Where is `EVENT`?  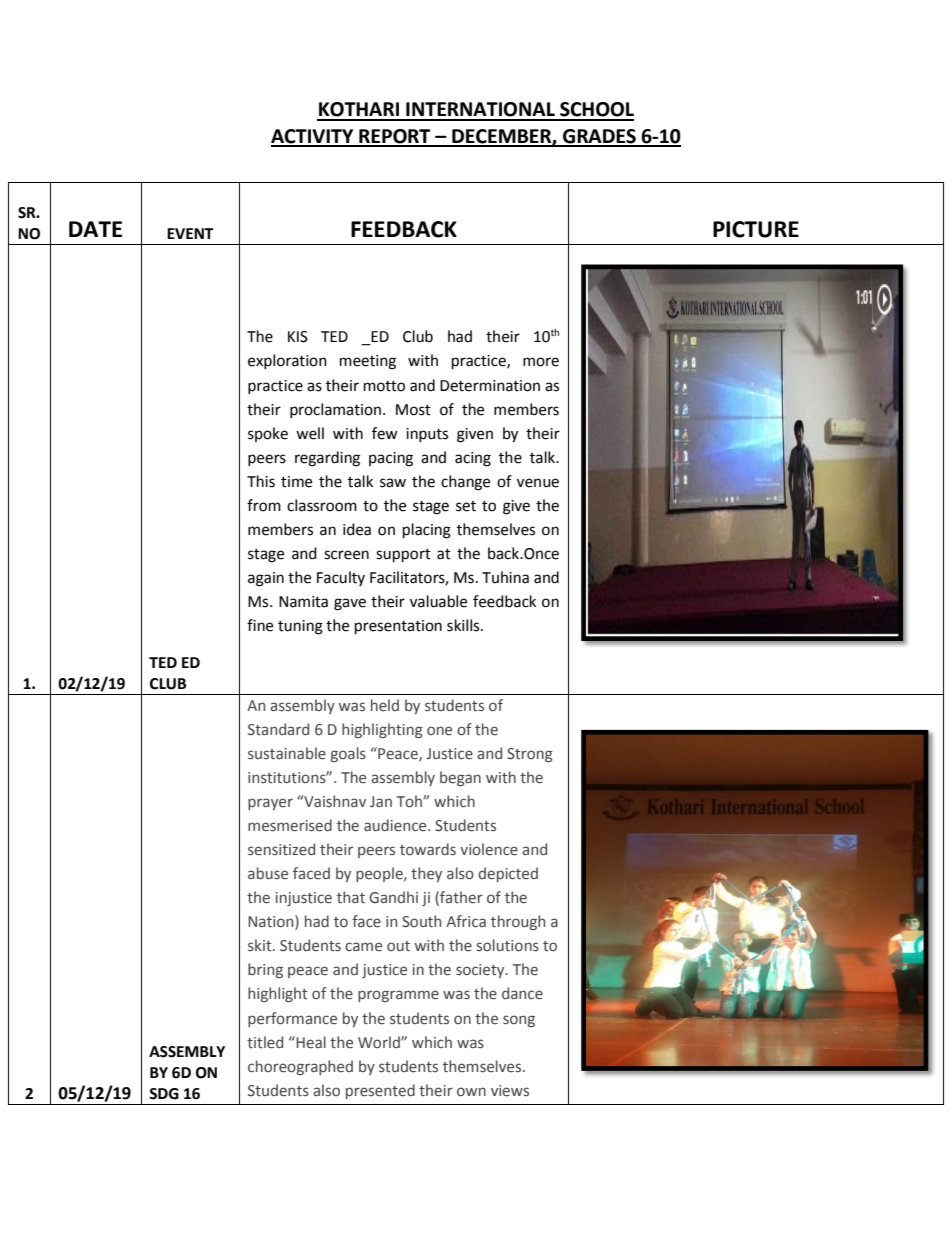
EVENT is located at coordinates (190, 233).
